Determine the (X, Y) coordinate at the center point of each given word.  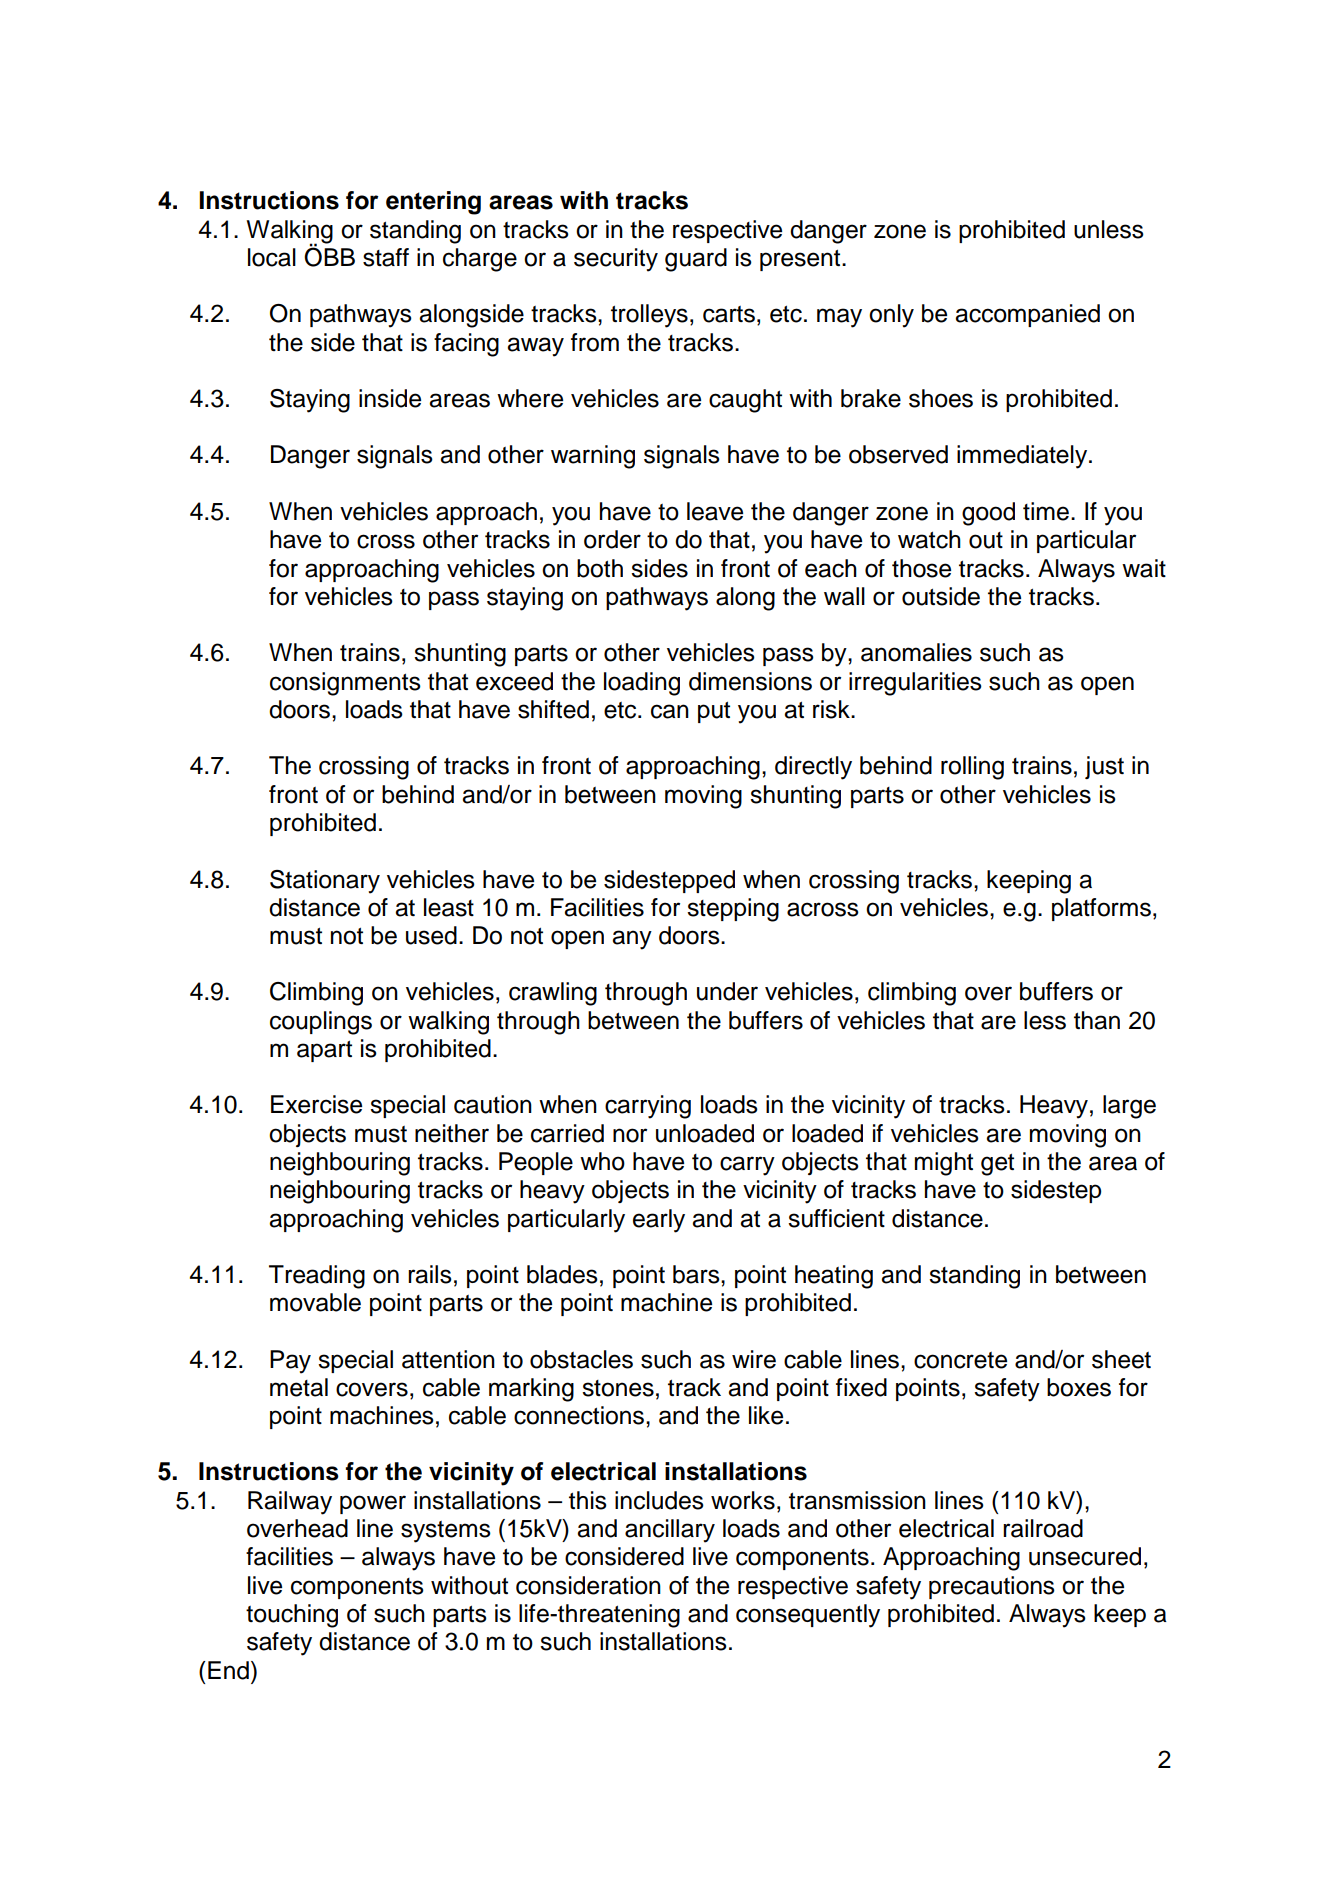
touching (292, 1616)
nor (630, 1135)
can (670, 711)
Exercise (316, 1104)
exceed (514, 681)
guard (696, 260)
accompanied (1027, 315)
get (997, 1165)
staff (386, 257)
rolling (972, 768)
